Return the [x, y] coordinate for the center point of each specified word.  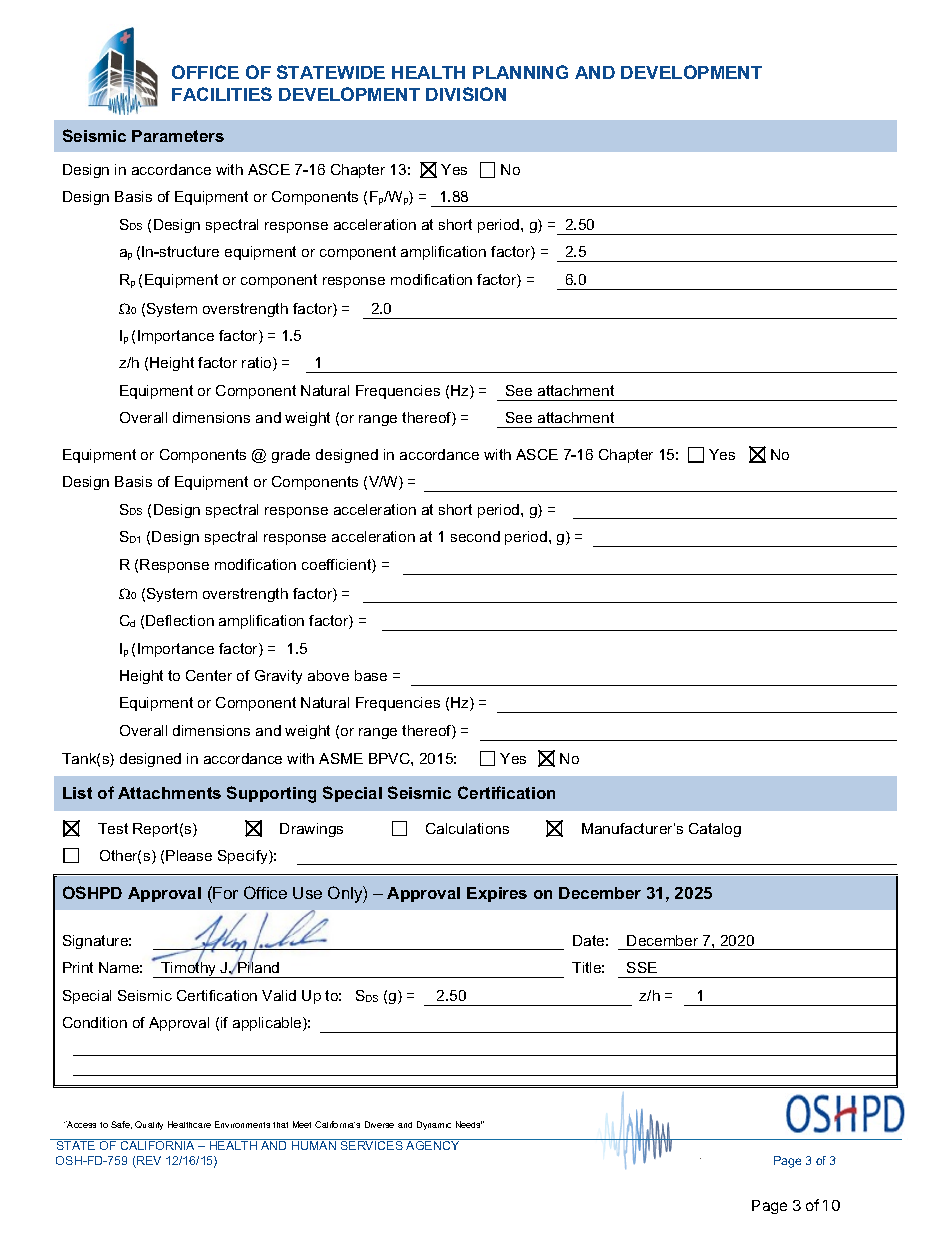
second [475, 536]
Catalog [715, 830]
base [371, 675]
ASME [341, 758]
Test [113, 828]
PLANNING [520, 72]
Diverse [379, 1124]
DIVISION [466, 94]
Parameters [178, 136]
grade [291, 456]
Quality [149, 1125]
